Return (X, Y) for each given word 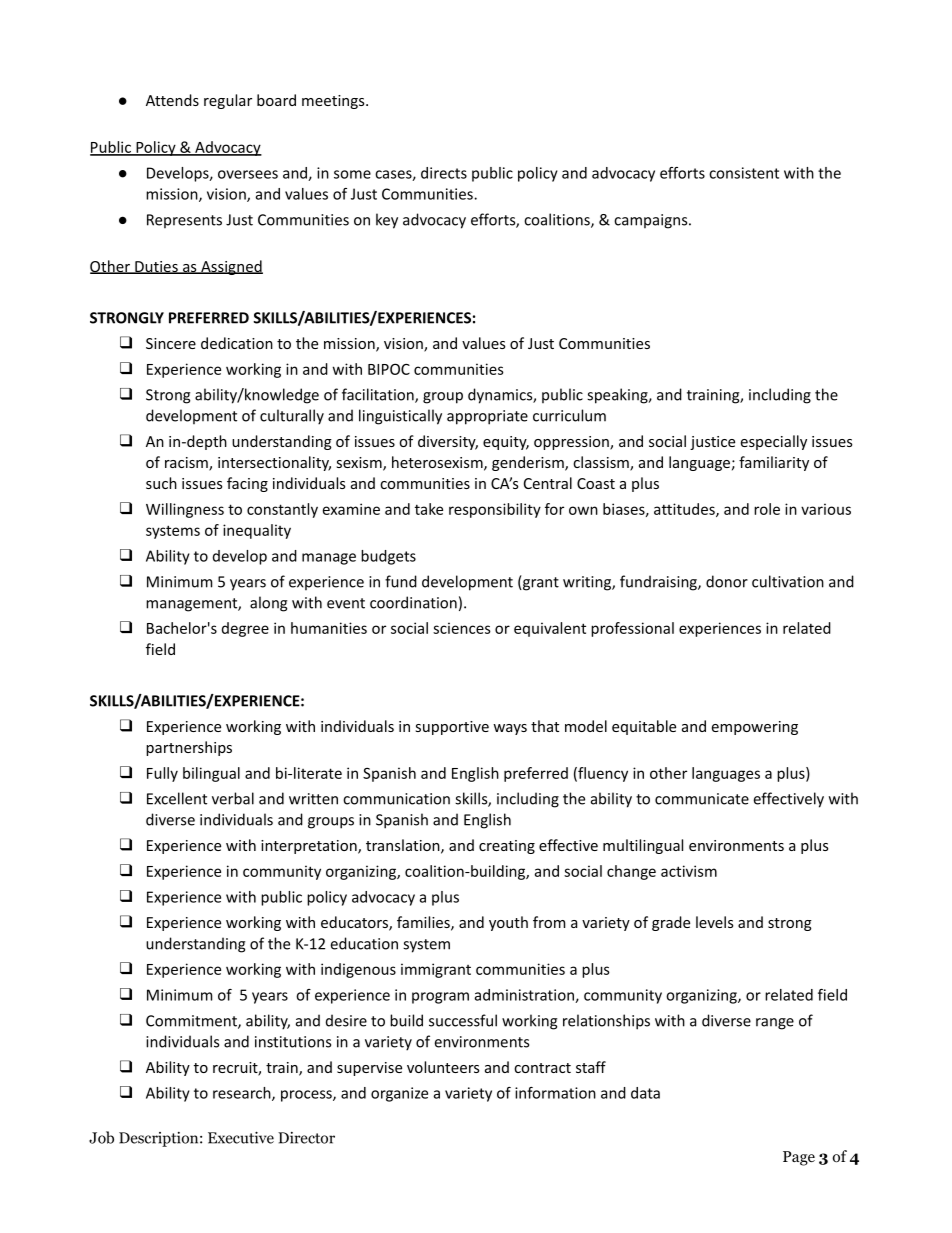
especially (774, 442)
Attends (172, 100)
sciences (462, 628)
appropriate (487, 417)
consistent (744, 173)
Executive (241, 1137)
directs (444, 173)
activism (689, 871)
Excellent (177, 798)
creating (507, 847)
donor (727, 581)
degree (245, 629)
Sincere (171, 343)
